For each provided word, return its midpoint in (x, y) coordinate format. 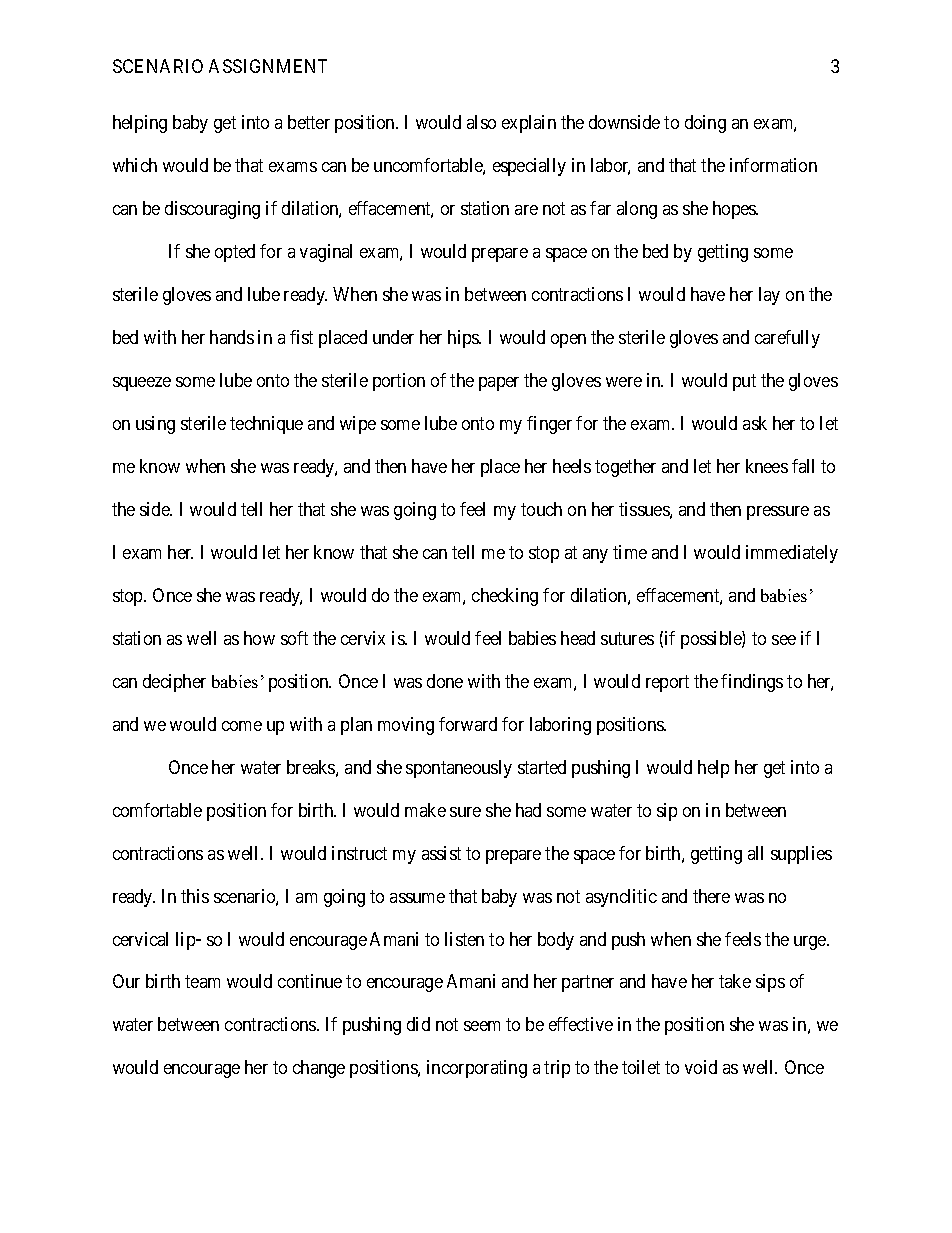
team (202, 982)
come (242, 726)
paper (499, 384)
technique (266, 425)
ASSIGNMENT (268, 66)
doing (705, 124)
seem (482, 1026)
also (481, 122)
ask (755, 423)
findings (752, 683)
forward (468, 724)
